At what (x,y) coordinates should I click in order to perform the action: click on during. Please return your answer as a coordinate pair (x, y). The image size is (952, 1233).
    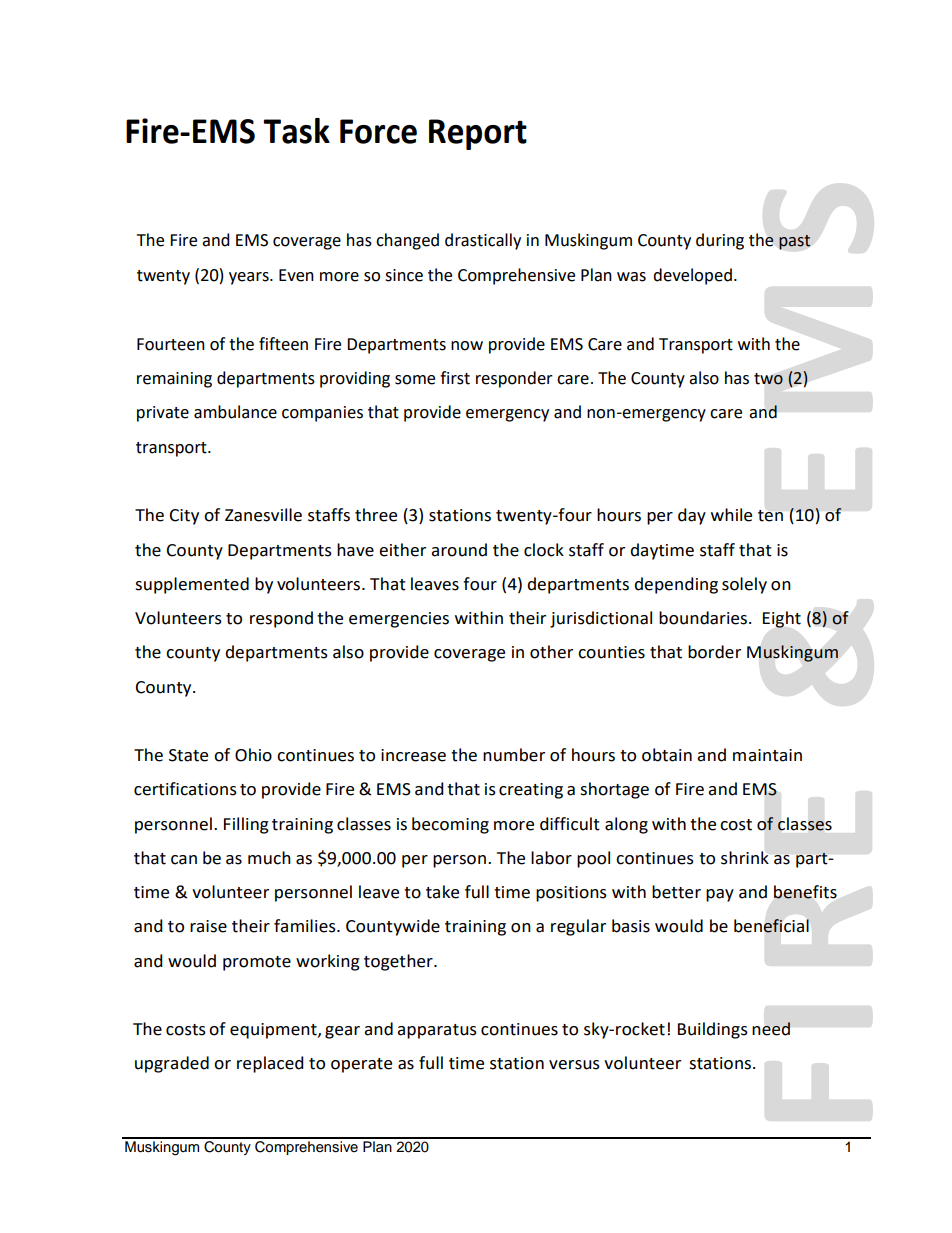
    Looking at the image, I should click on (720, 241).
